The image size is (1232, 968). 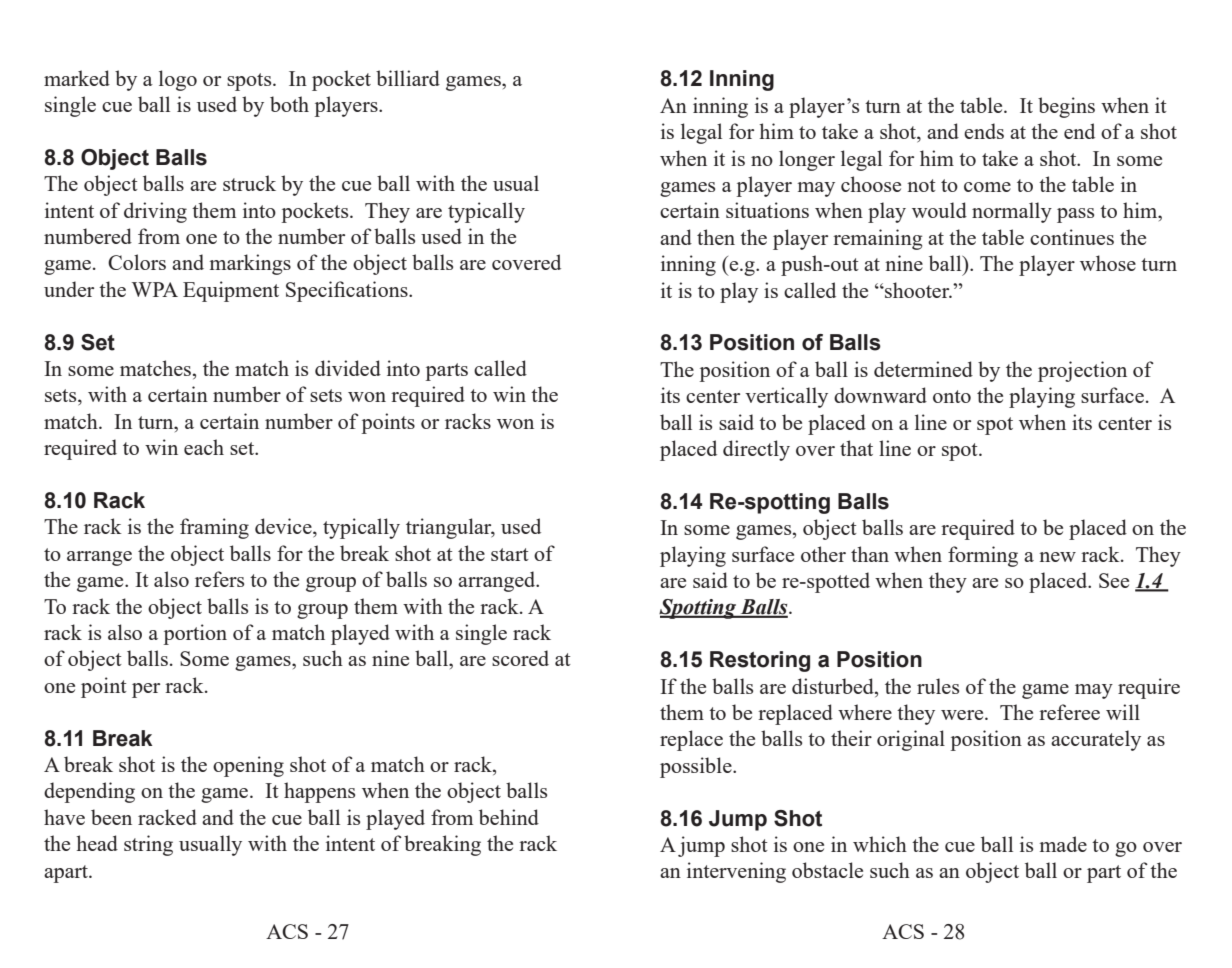 I want to click on begins, so click(x=1066, y=107).
